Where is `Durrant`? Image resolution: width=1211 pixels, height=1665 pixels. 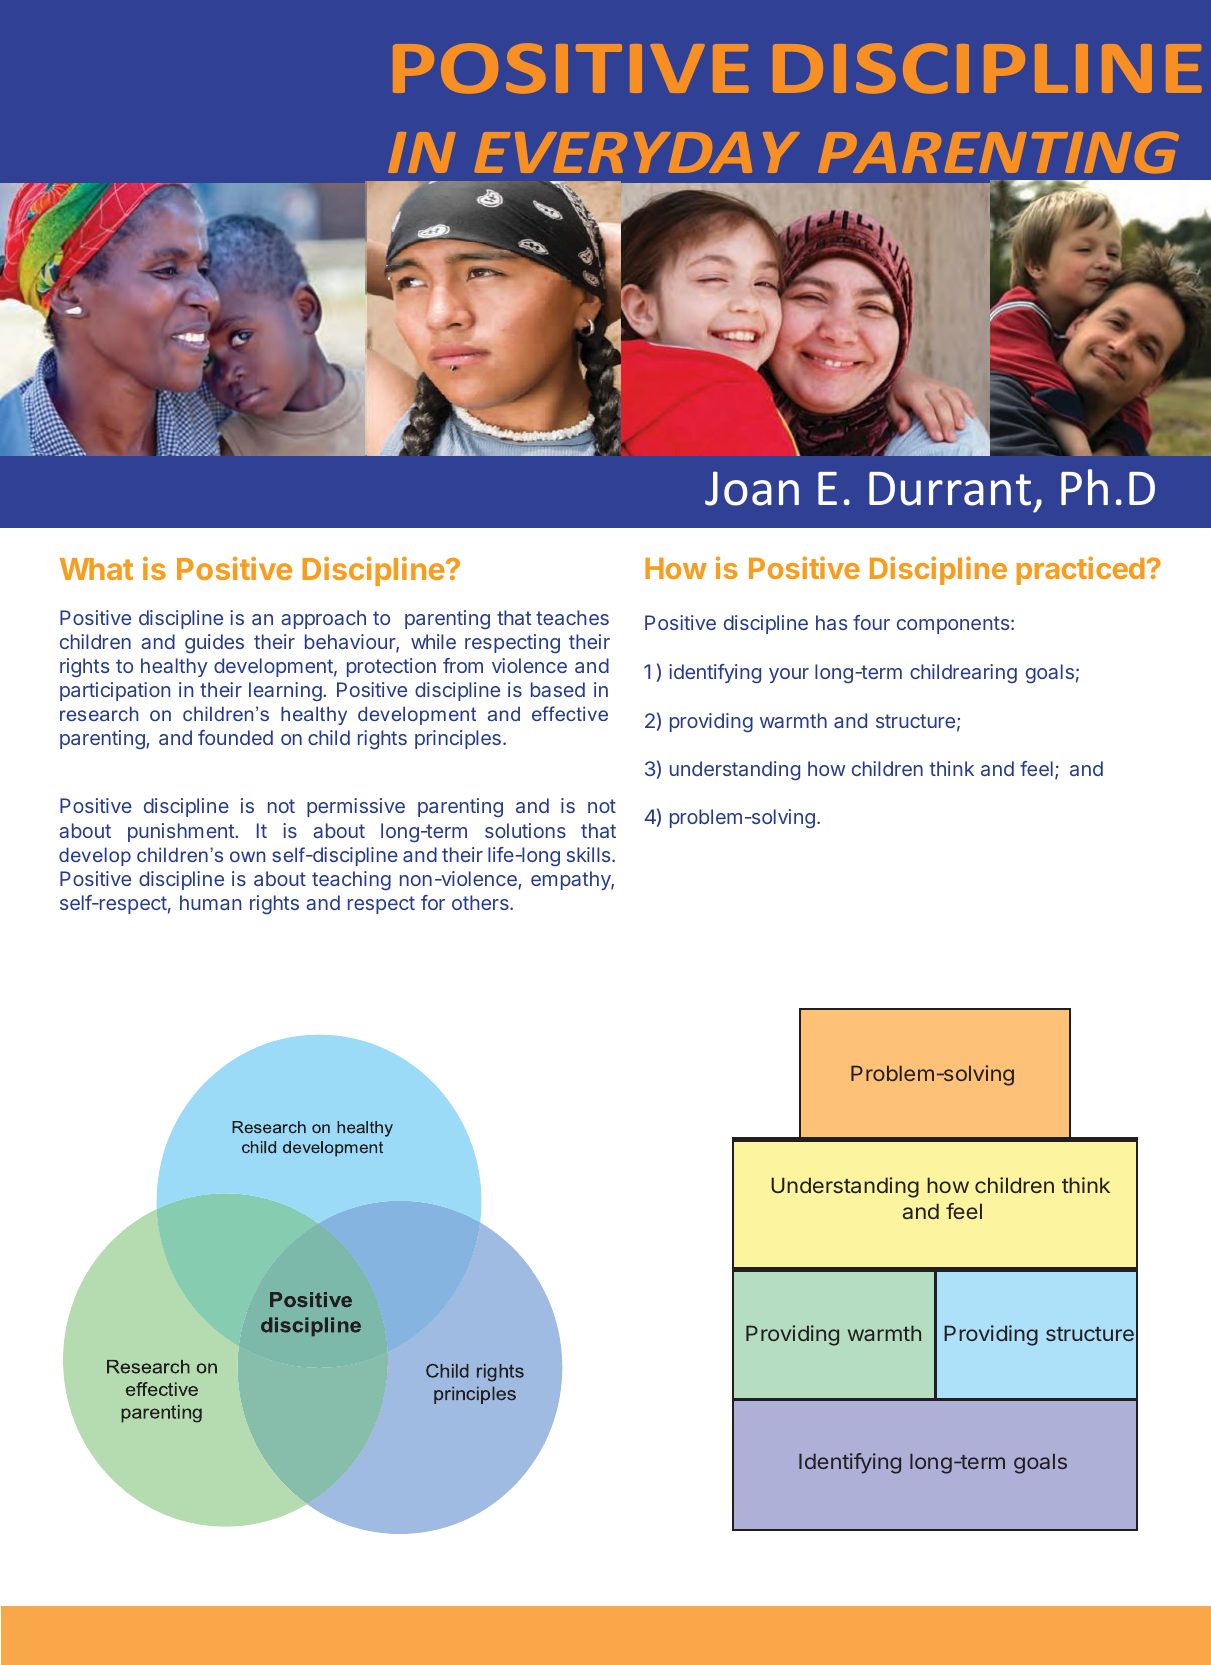 Durrant is located at coordinates (950, 489).
